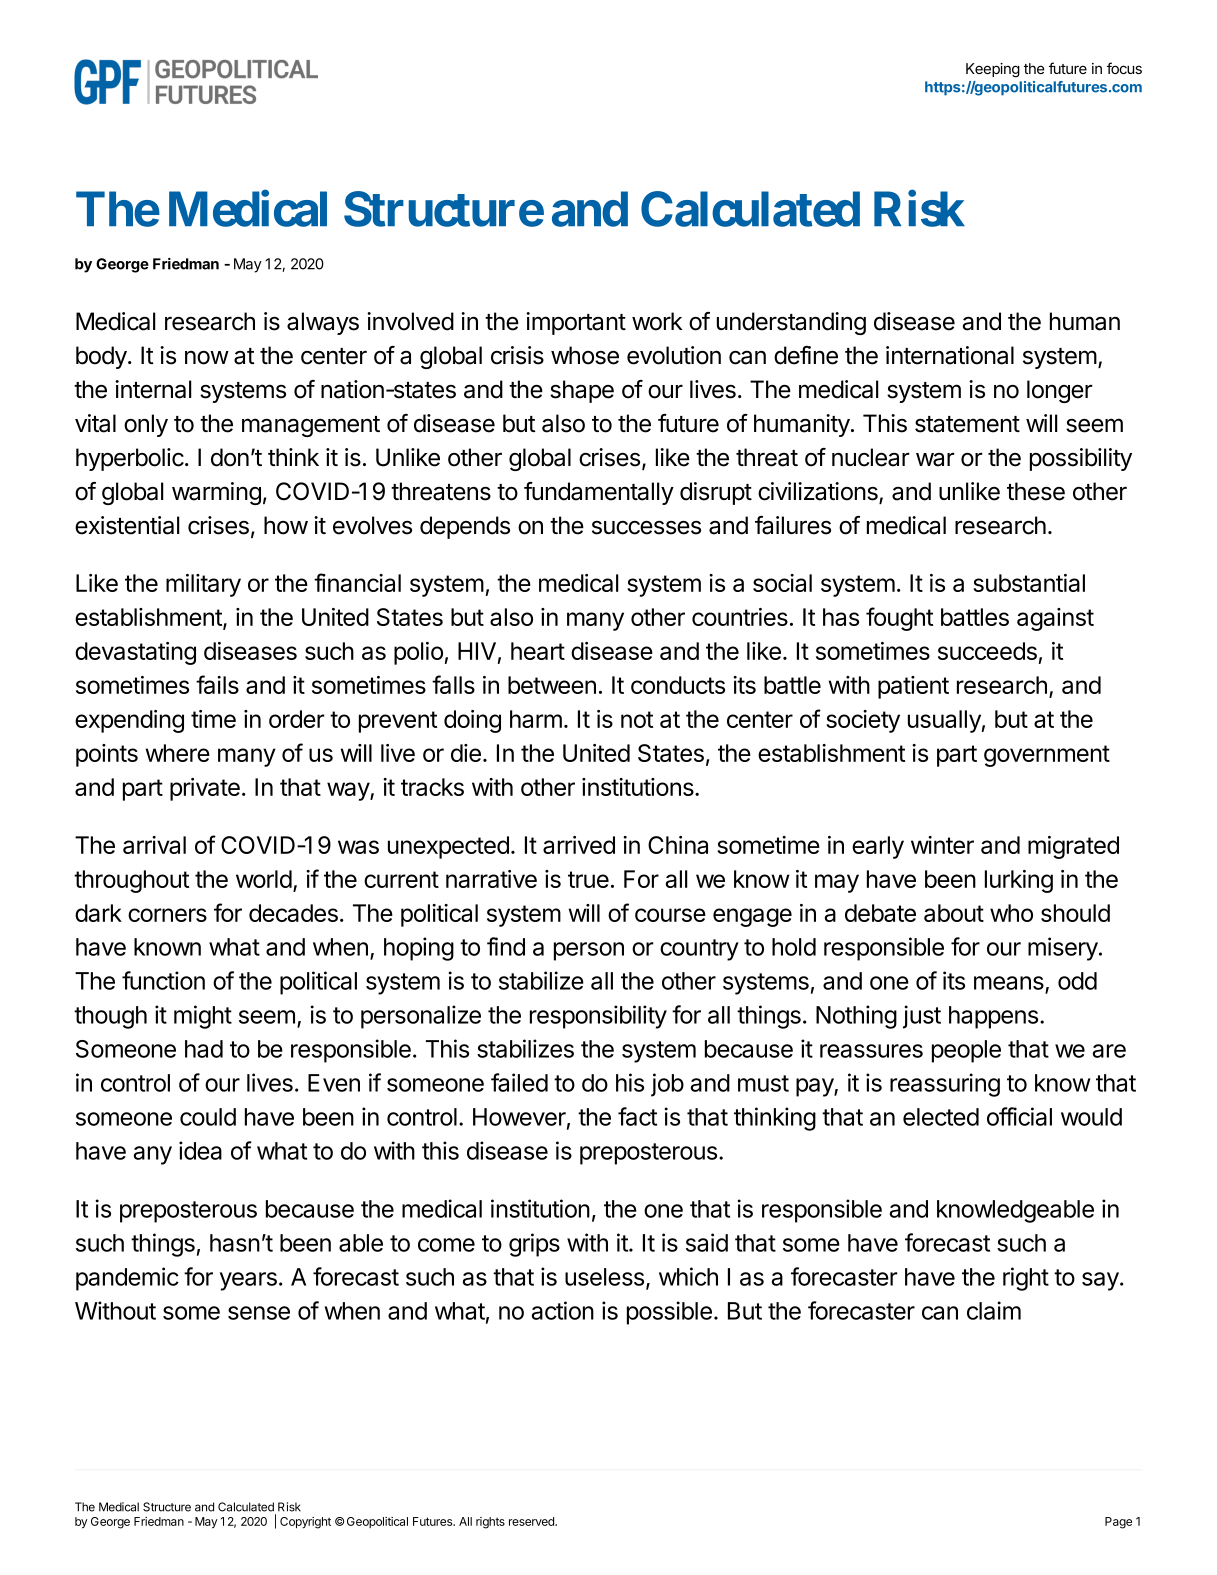 This screenshot has height=1575, width=1217. What do you see at coordinates (323, 323) in the screenshot?
I see `always` at bounding box center [323, 323].
